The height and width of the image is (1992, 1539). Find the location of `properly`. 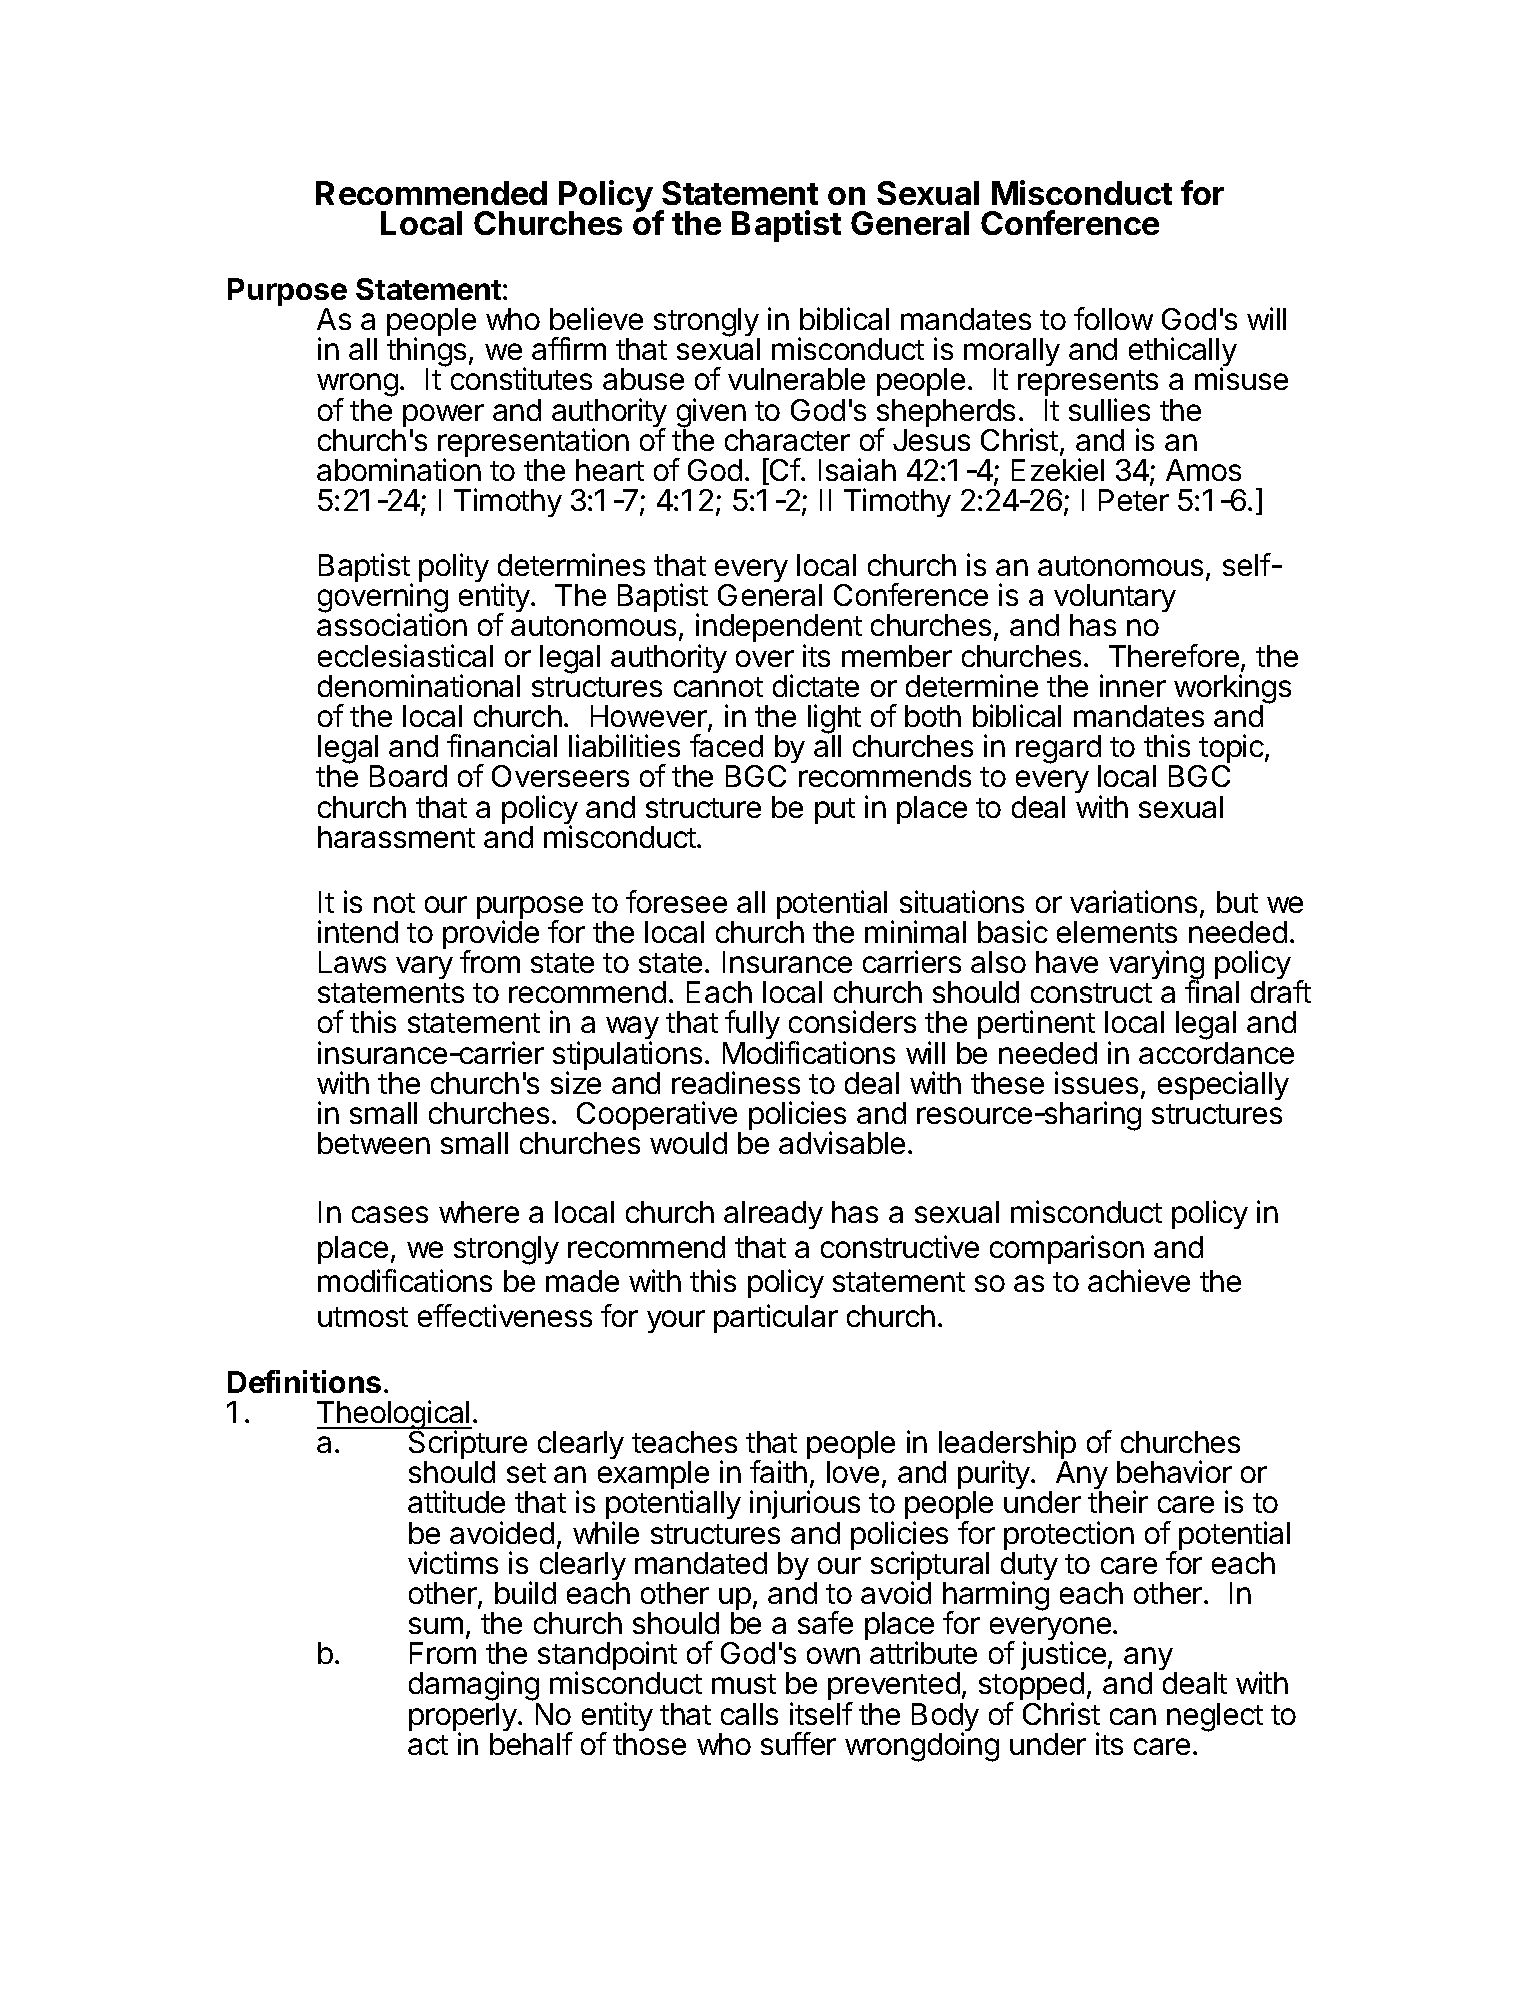

properly is located at coordinates (464, 1718).
